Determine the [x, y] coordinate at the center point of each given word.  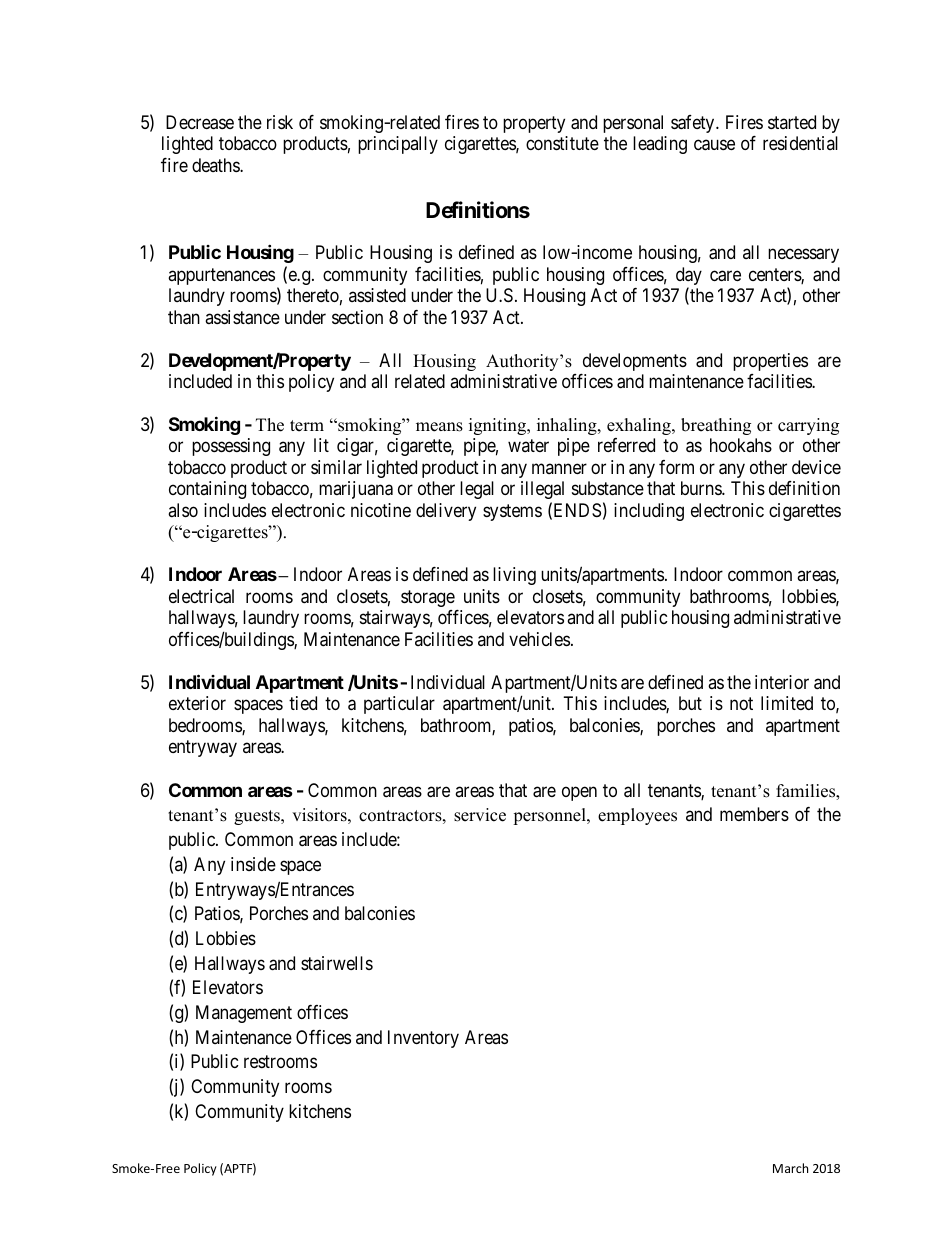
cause [714, 145]
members [754, 814]
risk [280, 122]
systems [512, 512]
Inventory [423, 1039]
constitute [562, 143]
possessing [231, 447]
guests [258, 817]
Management [244, 1014]
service [480, 815]
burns [702, 488]
